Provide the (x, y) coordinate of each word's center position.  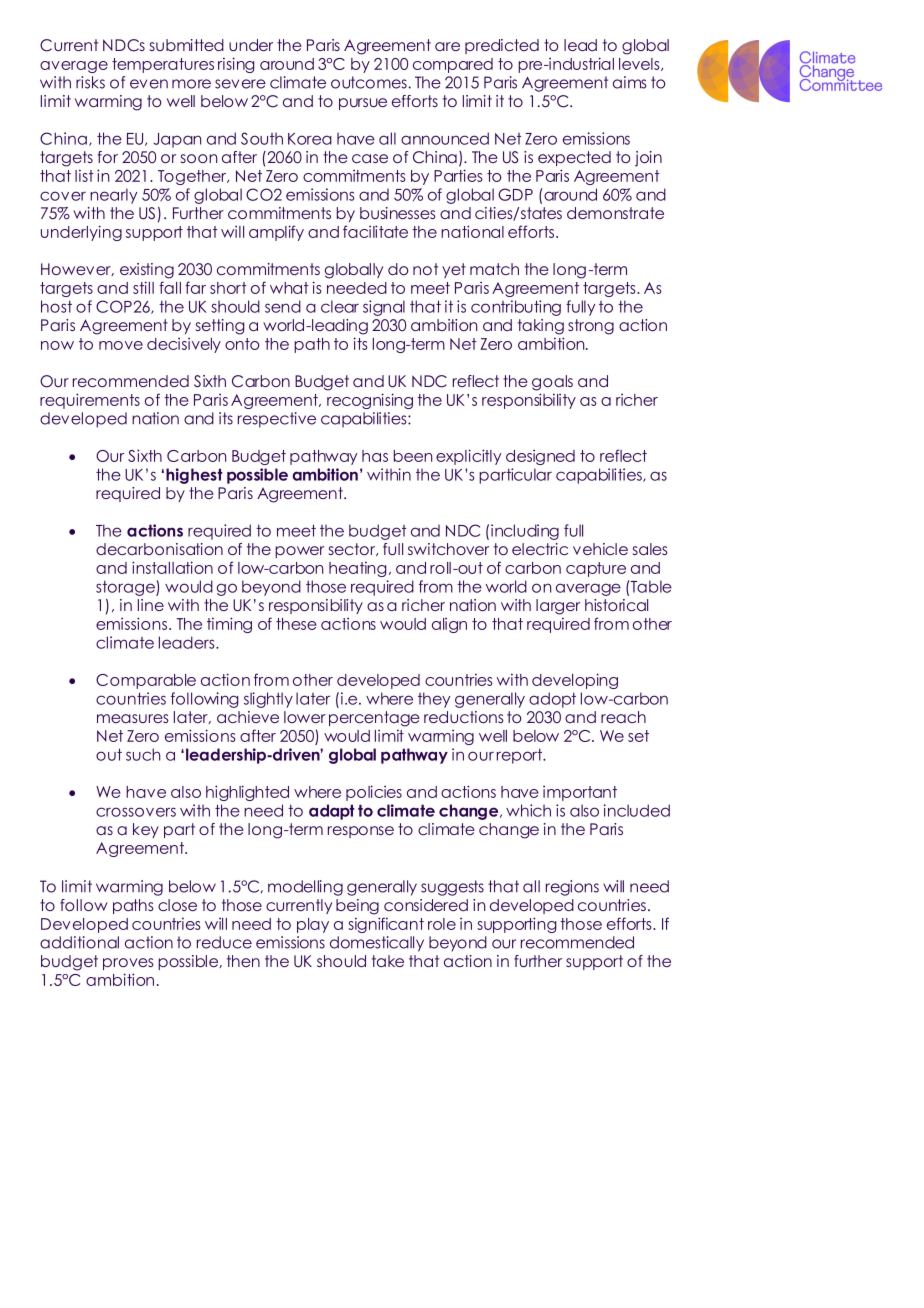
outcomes (370, 82)
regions (572, 888)
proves (128, 964)
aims (629, 82)
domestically (377, 944)
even (149, 84)
